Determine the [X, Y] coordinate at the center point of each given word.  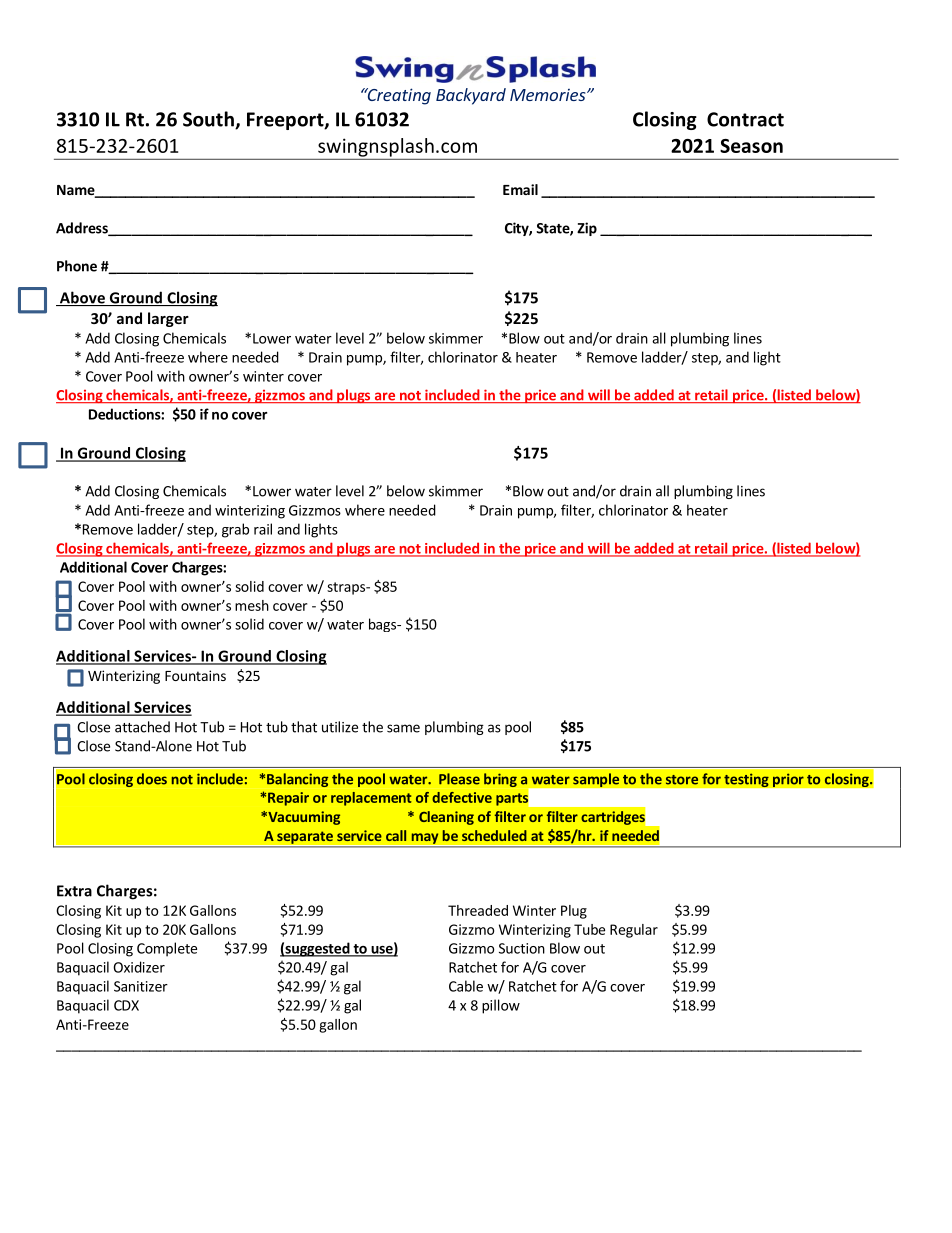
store [682, 780]
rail [263, 529]
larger [168, 319]
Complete [167, 949]
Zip [587, 229]
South [209, 120]
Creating [398, 96]
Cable [466, 986]
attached [142, 727]
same [403, 728]
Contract [745, 119]
